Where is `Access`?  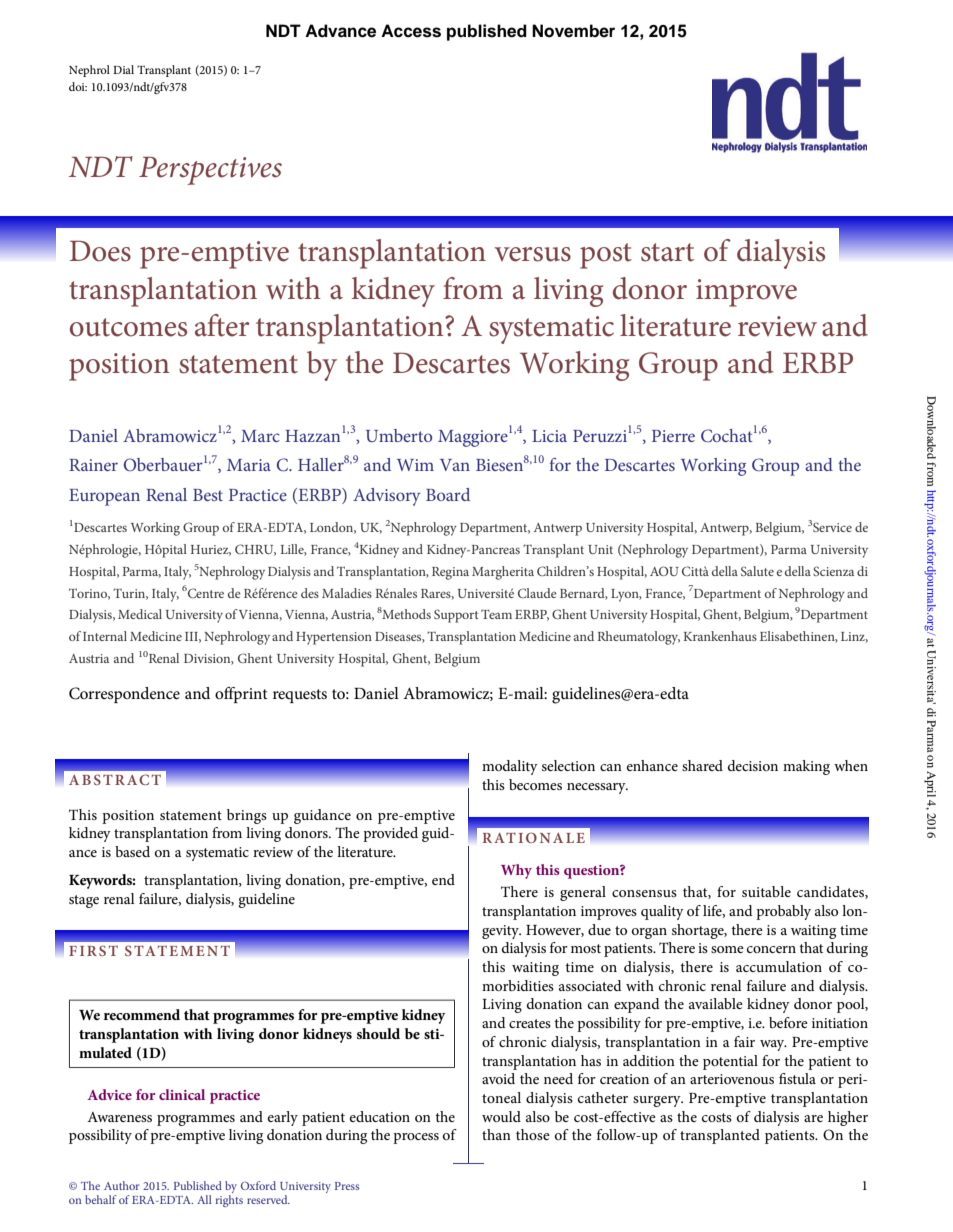 Access is located at coordinates (411, 31).
